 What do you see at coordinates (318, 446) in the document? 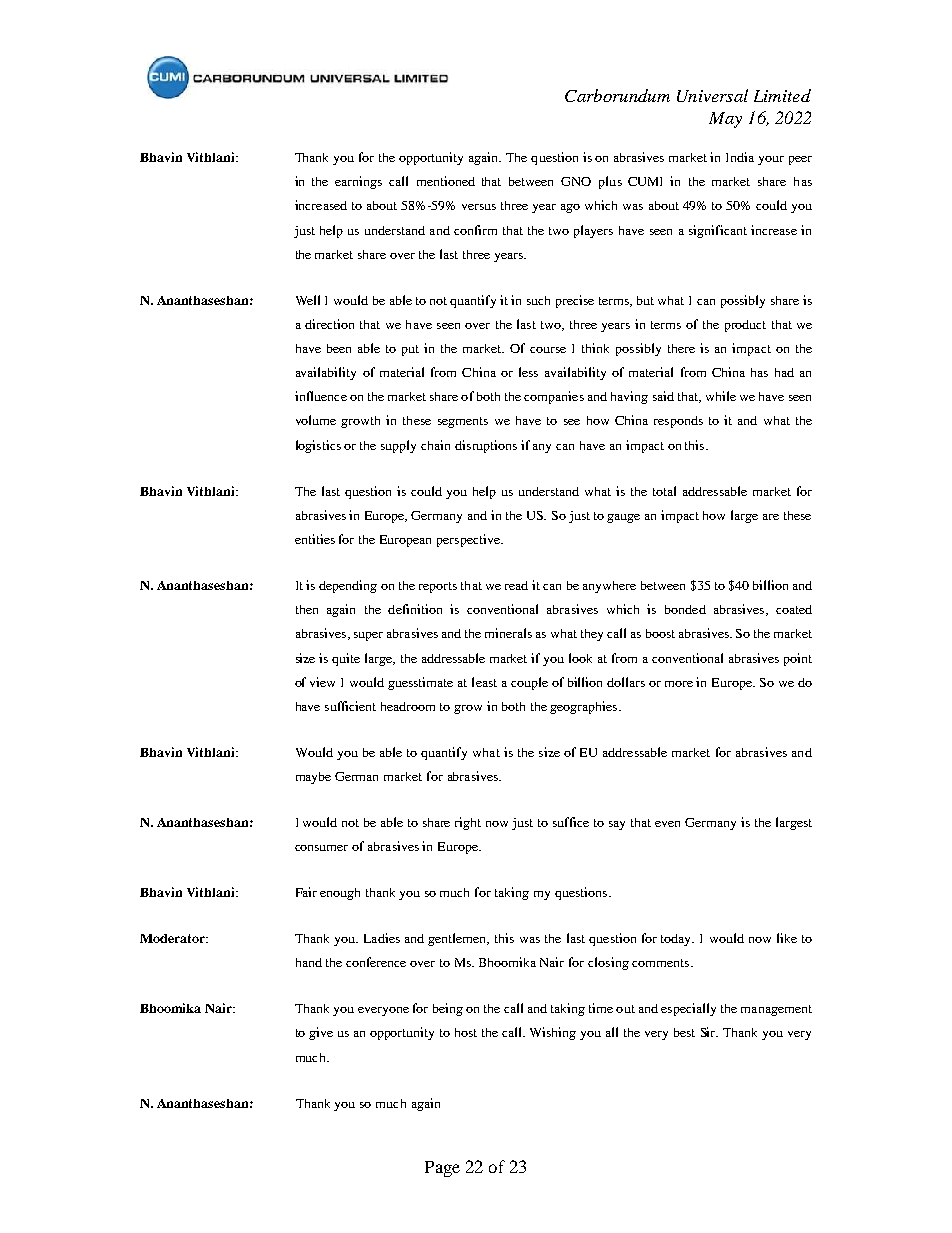
I see `logistics` at bounding box center [318, 446].
